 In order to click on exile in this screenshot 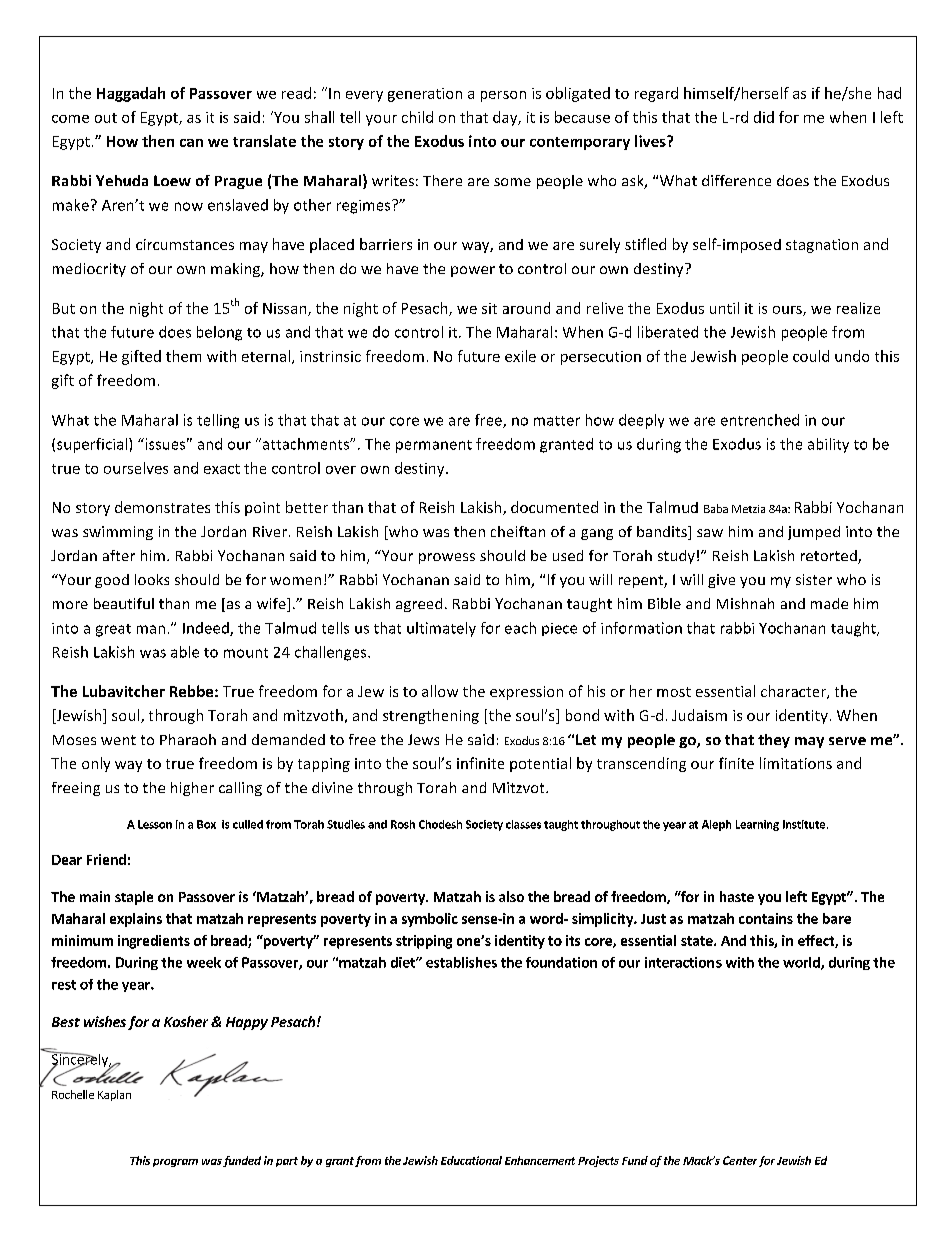, I will do `click(520, 356)`.
